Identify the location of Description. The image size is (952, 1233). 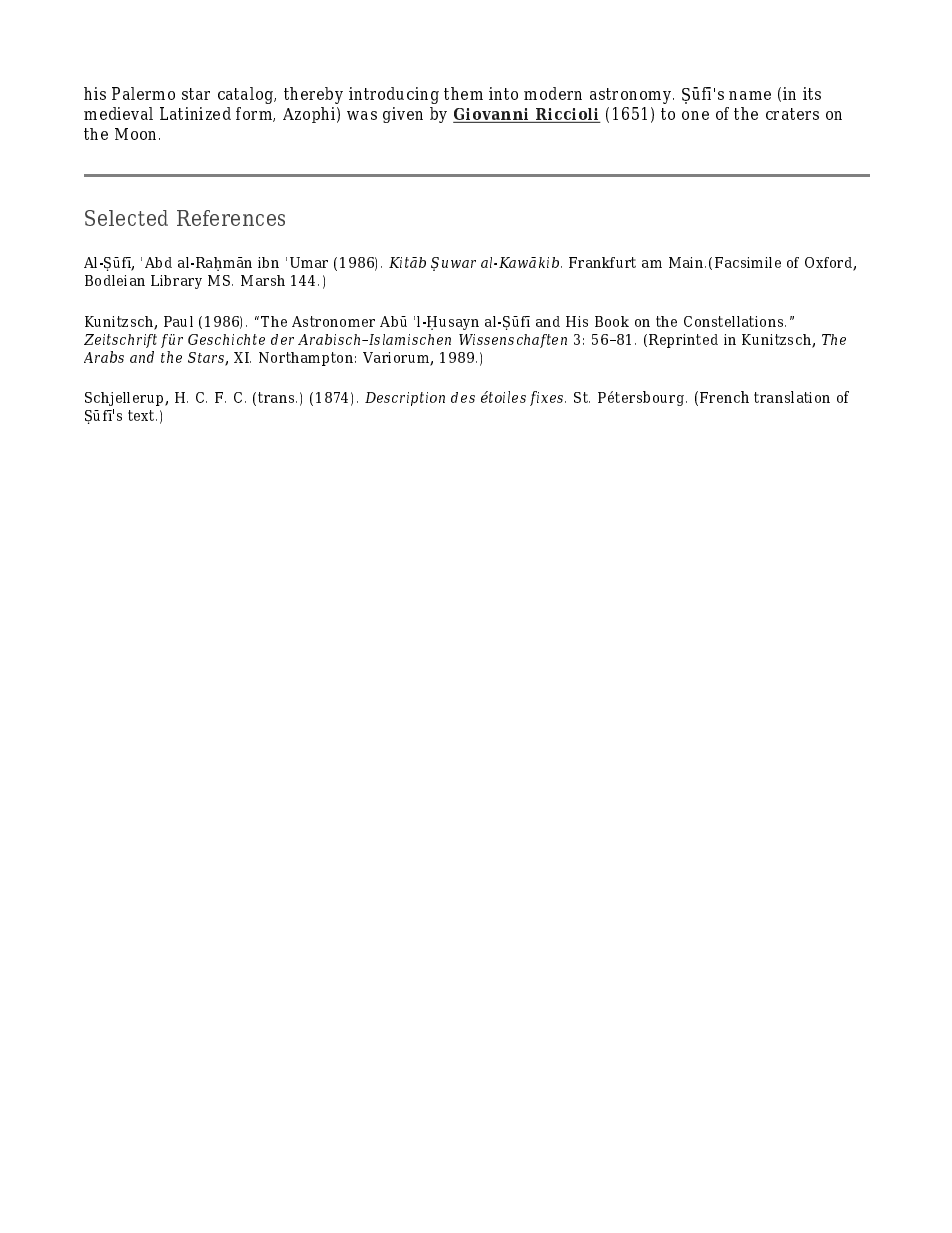
(405, 399).
